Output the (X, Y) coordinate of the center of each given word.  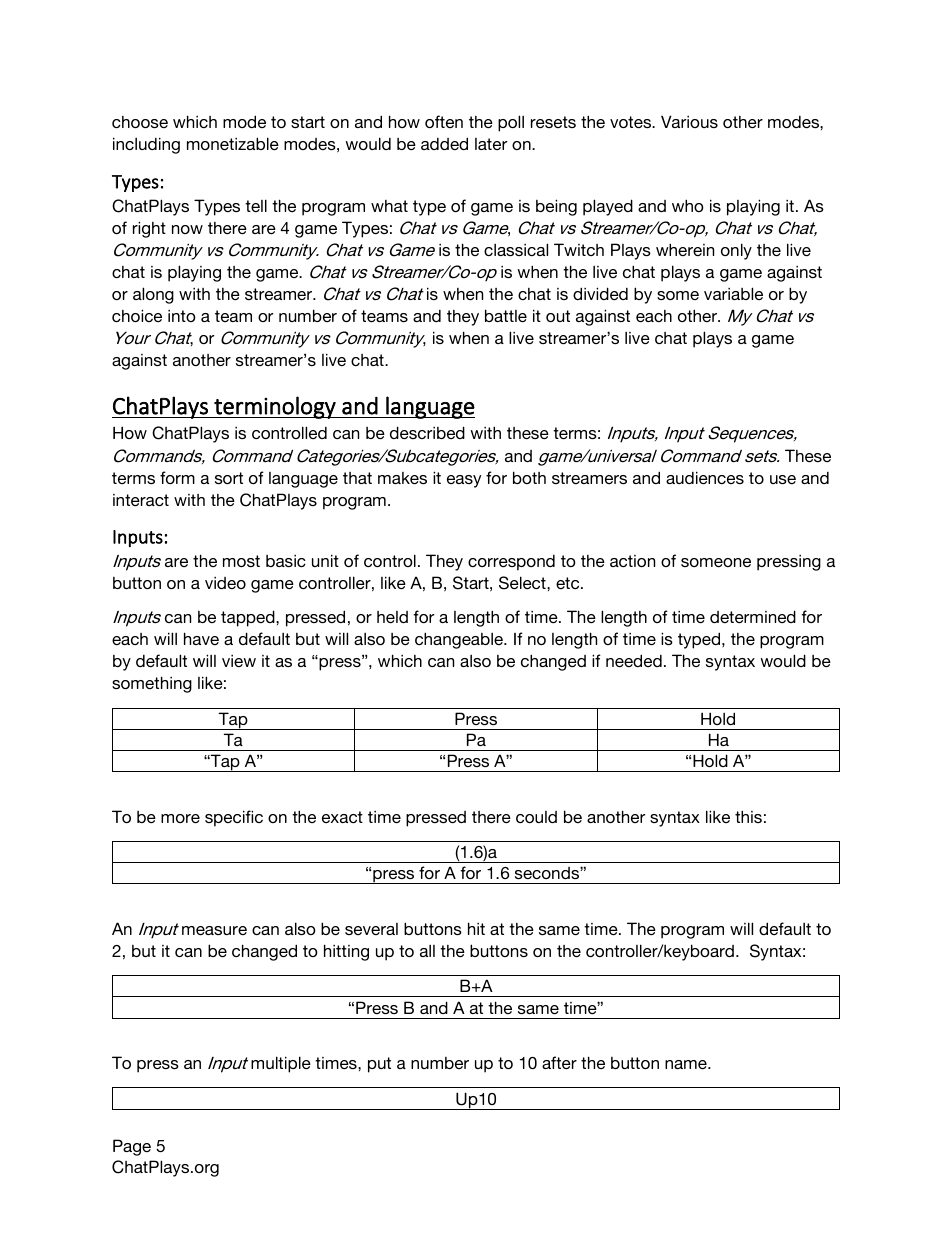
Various (689, 121)
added (444, 143)
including (146, 145)
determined (753, 616)
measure (214, 930)
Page (132, 1147)
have (201, 638)
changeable (460, 640)
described (427, 432)
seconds (548, 873)
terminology (275, 407)
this (748, 816)
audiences (705, 477)
